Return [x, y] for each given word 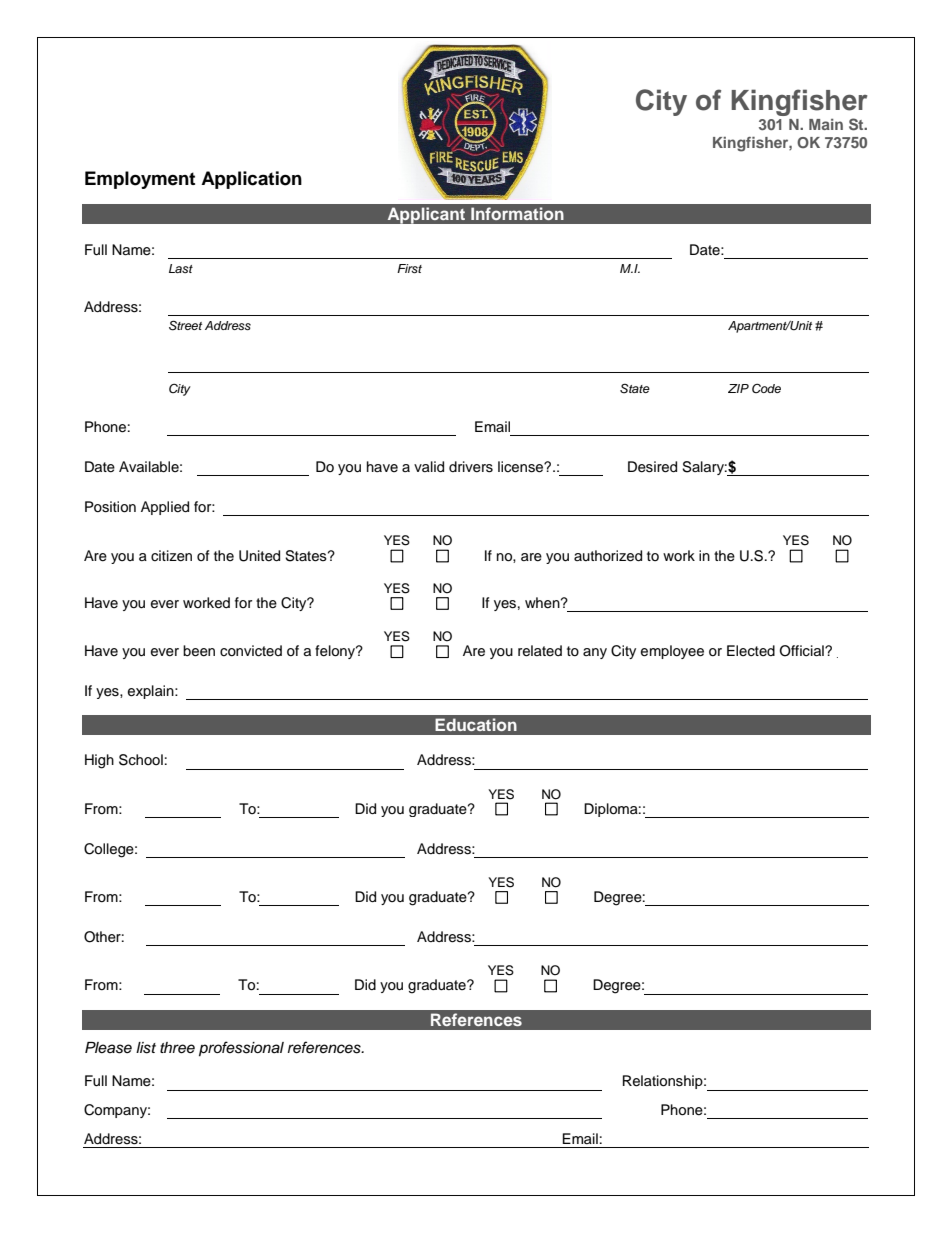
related [540, 651]
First [409, 268]
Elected [751, 651]
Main [826, 124]
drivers [471, 467]
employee [672, 652]
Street [185, 325]
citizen [171, 556]
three [177, 1048]
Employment [140, 180]
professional [241, 1049]
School [141, 760]
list [146, 1048]
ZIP [738, 388]
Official [803, 651]
